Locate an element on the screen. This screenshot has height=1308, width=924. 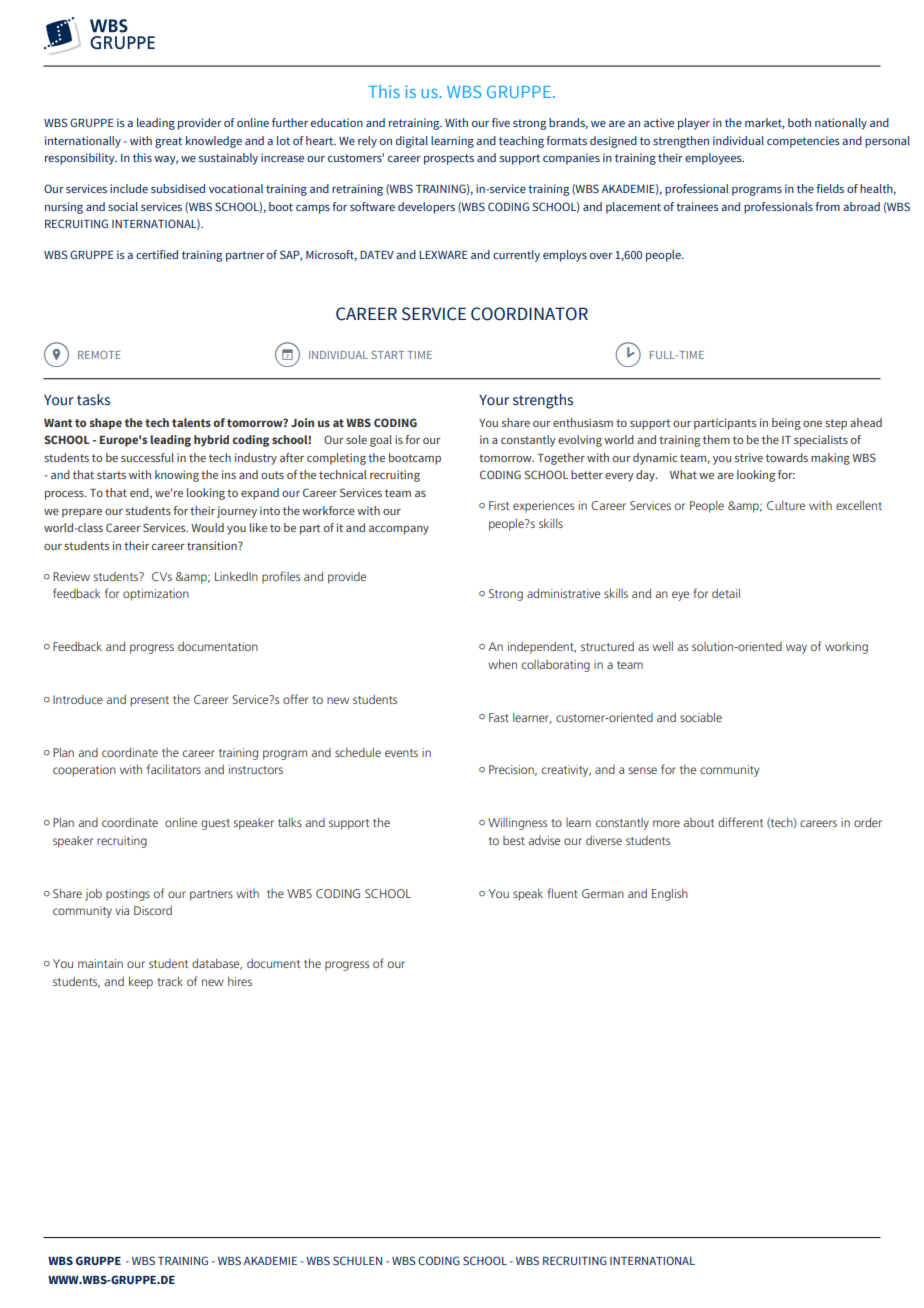
fluent is located at coordinates (562, 893).
